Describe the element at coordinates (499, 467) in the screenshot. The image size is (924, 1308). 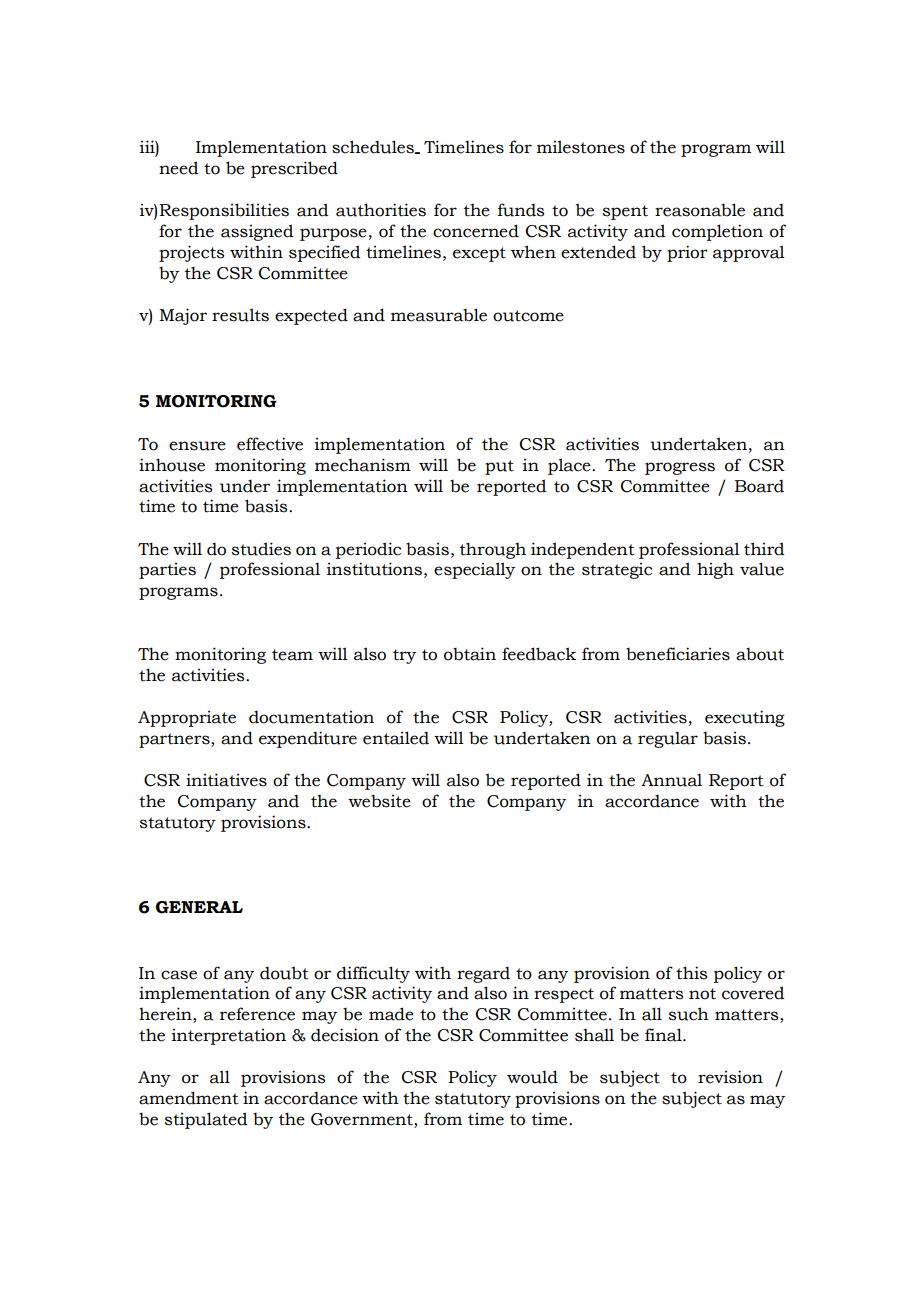
I see `put` at that location.
